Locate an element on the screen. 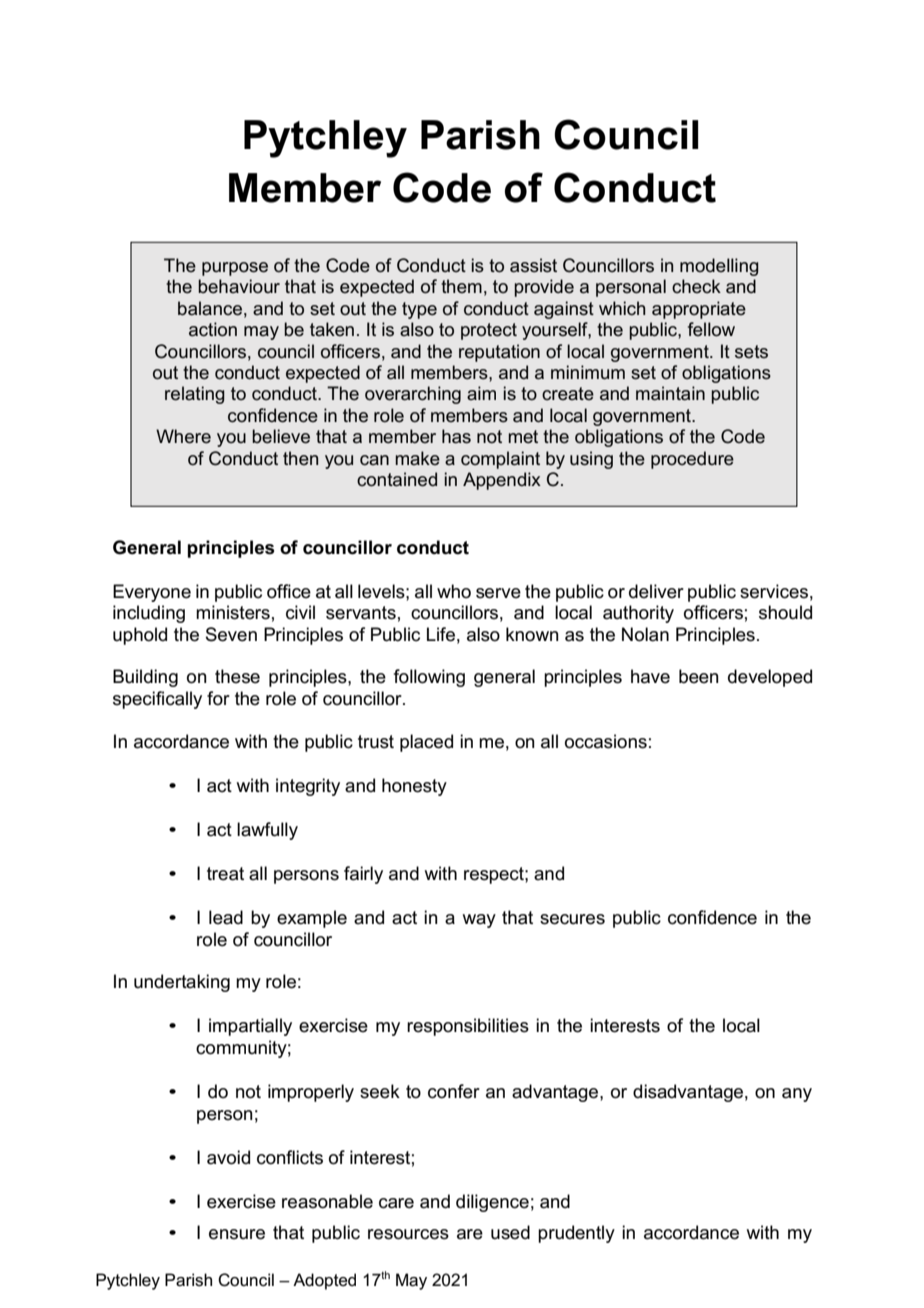  behaviour is located at coordinates (239, 286).
